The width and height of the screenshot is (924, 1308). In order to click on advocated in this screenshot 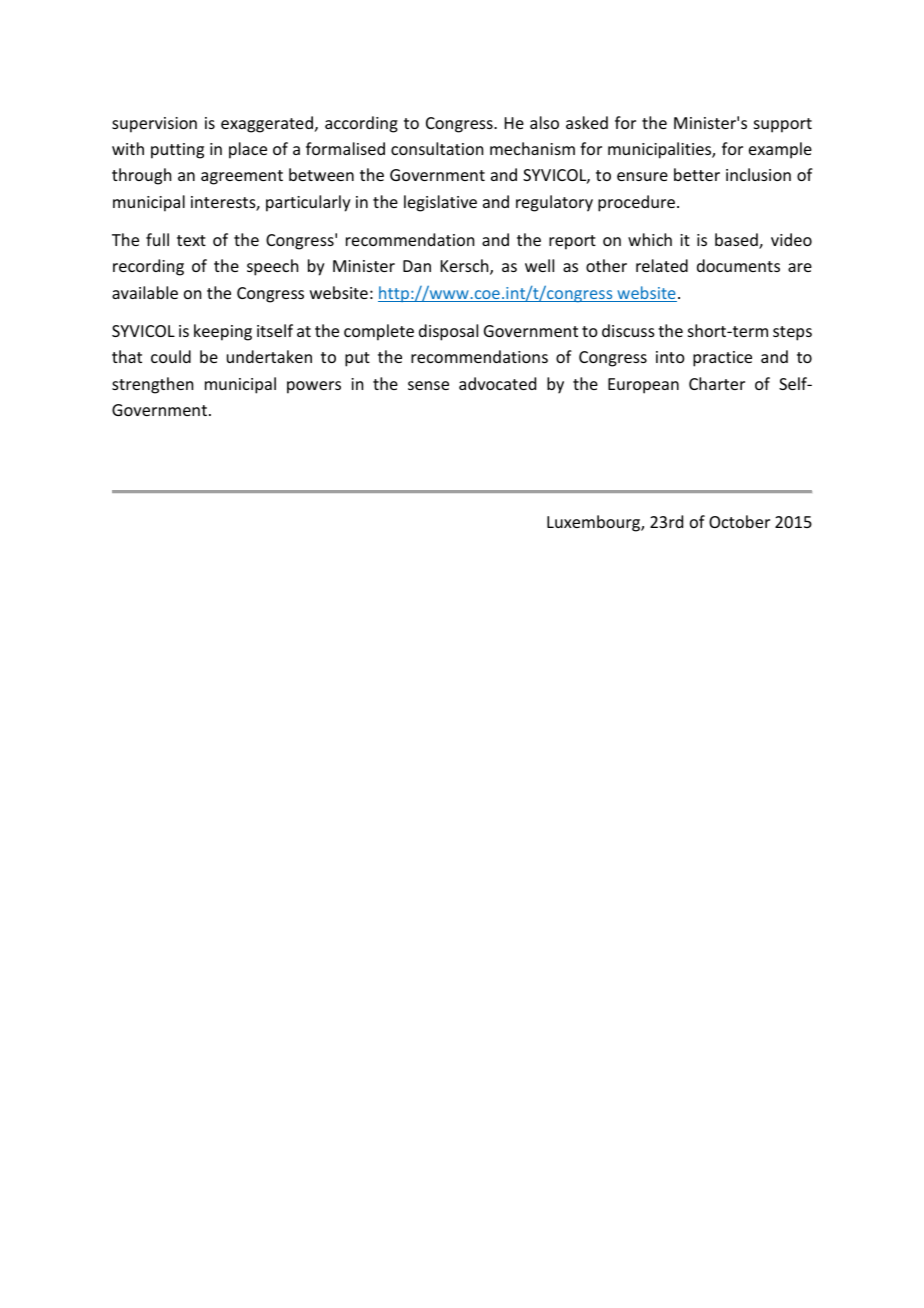, I will do `click(497, 383)`.
